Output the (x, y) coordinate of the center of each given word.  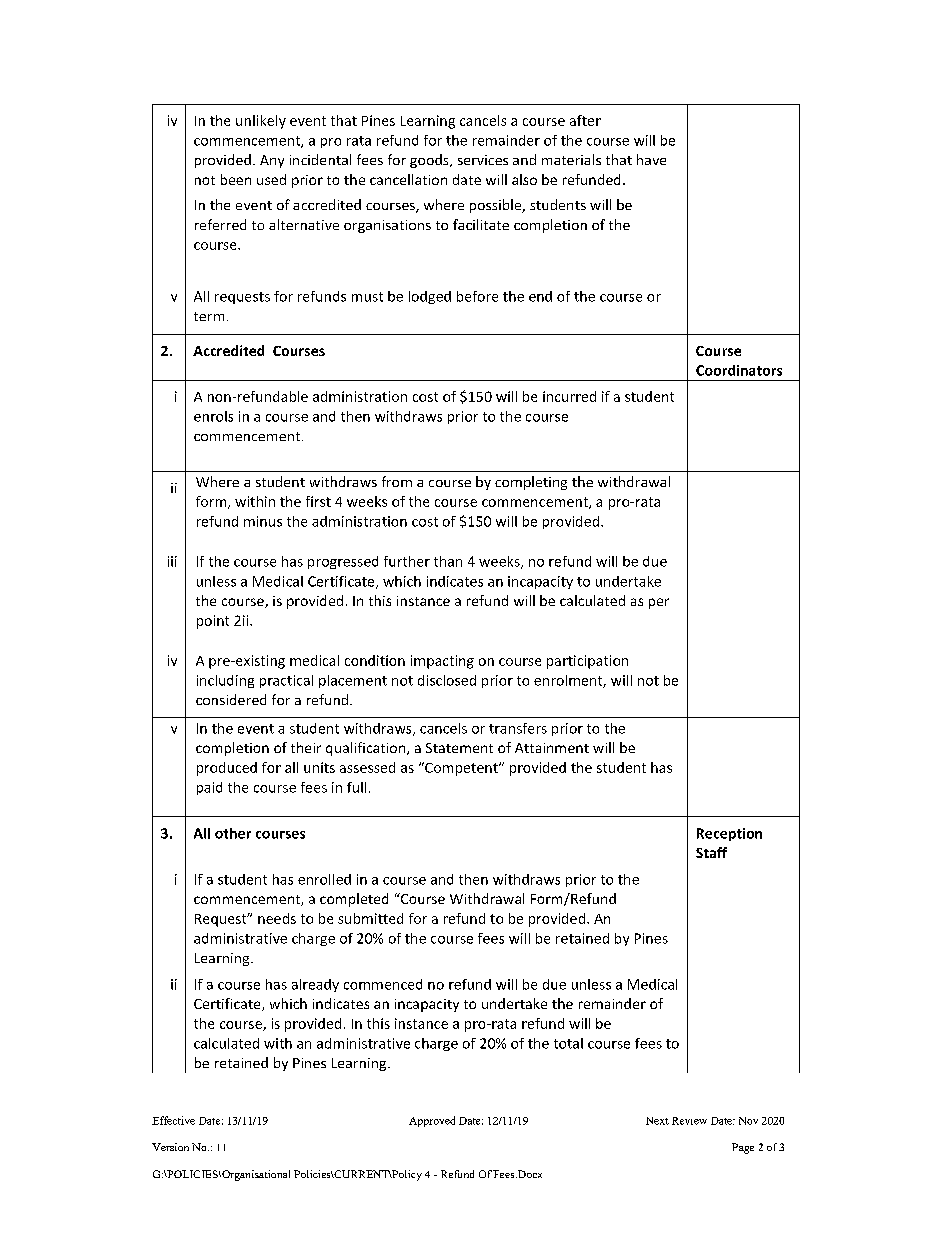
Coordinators (739, 370)
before (477, 296)
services (483, 160)
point (213, 622)
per (659, 603)
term (209, 316)
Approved (432, 1121)
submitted (370, 918)
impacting (442, 662)
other (233, 833)
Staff (711, 852)
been (236, 179)
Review (689, 1121)
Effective (173, 1120)
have (651, 159)
